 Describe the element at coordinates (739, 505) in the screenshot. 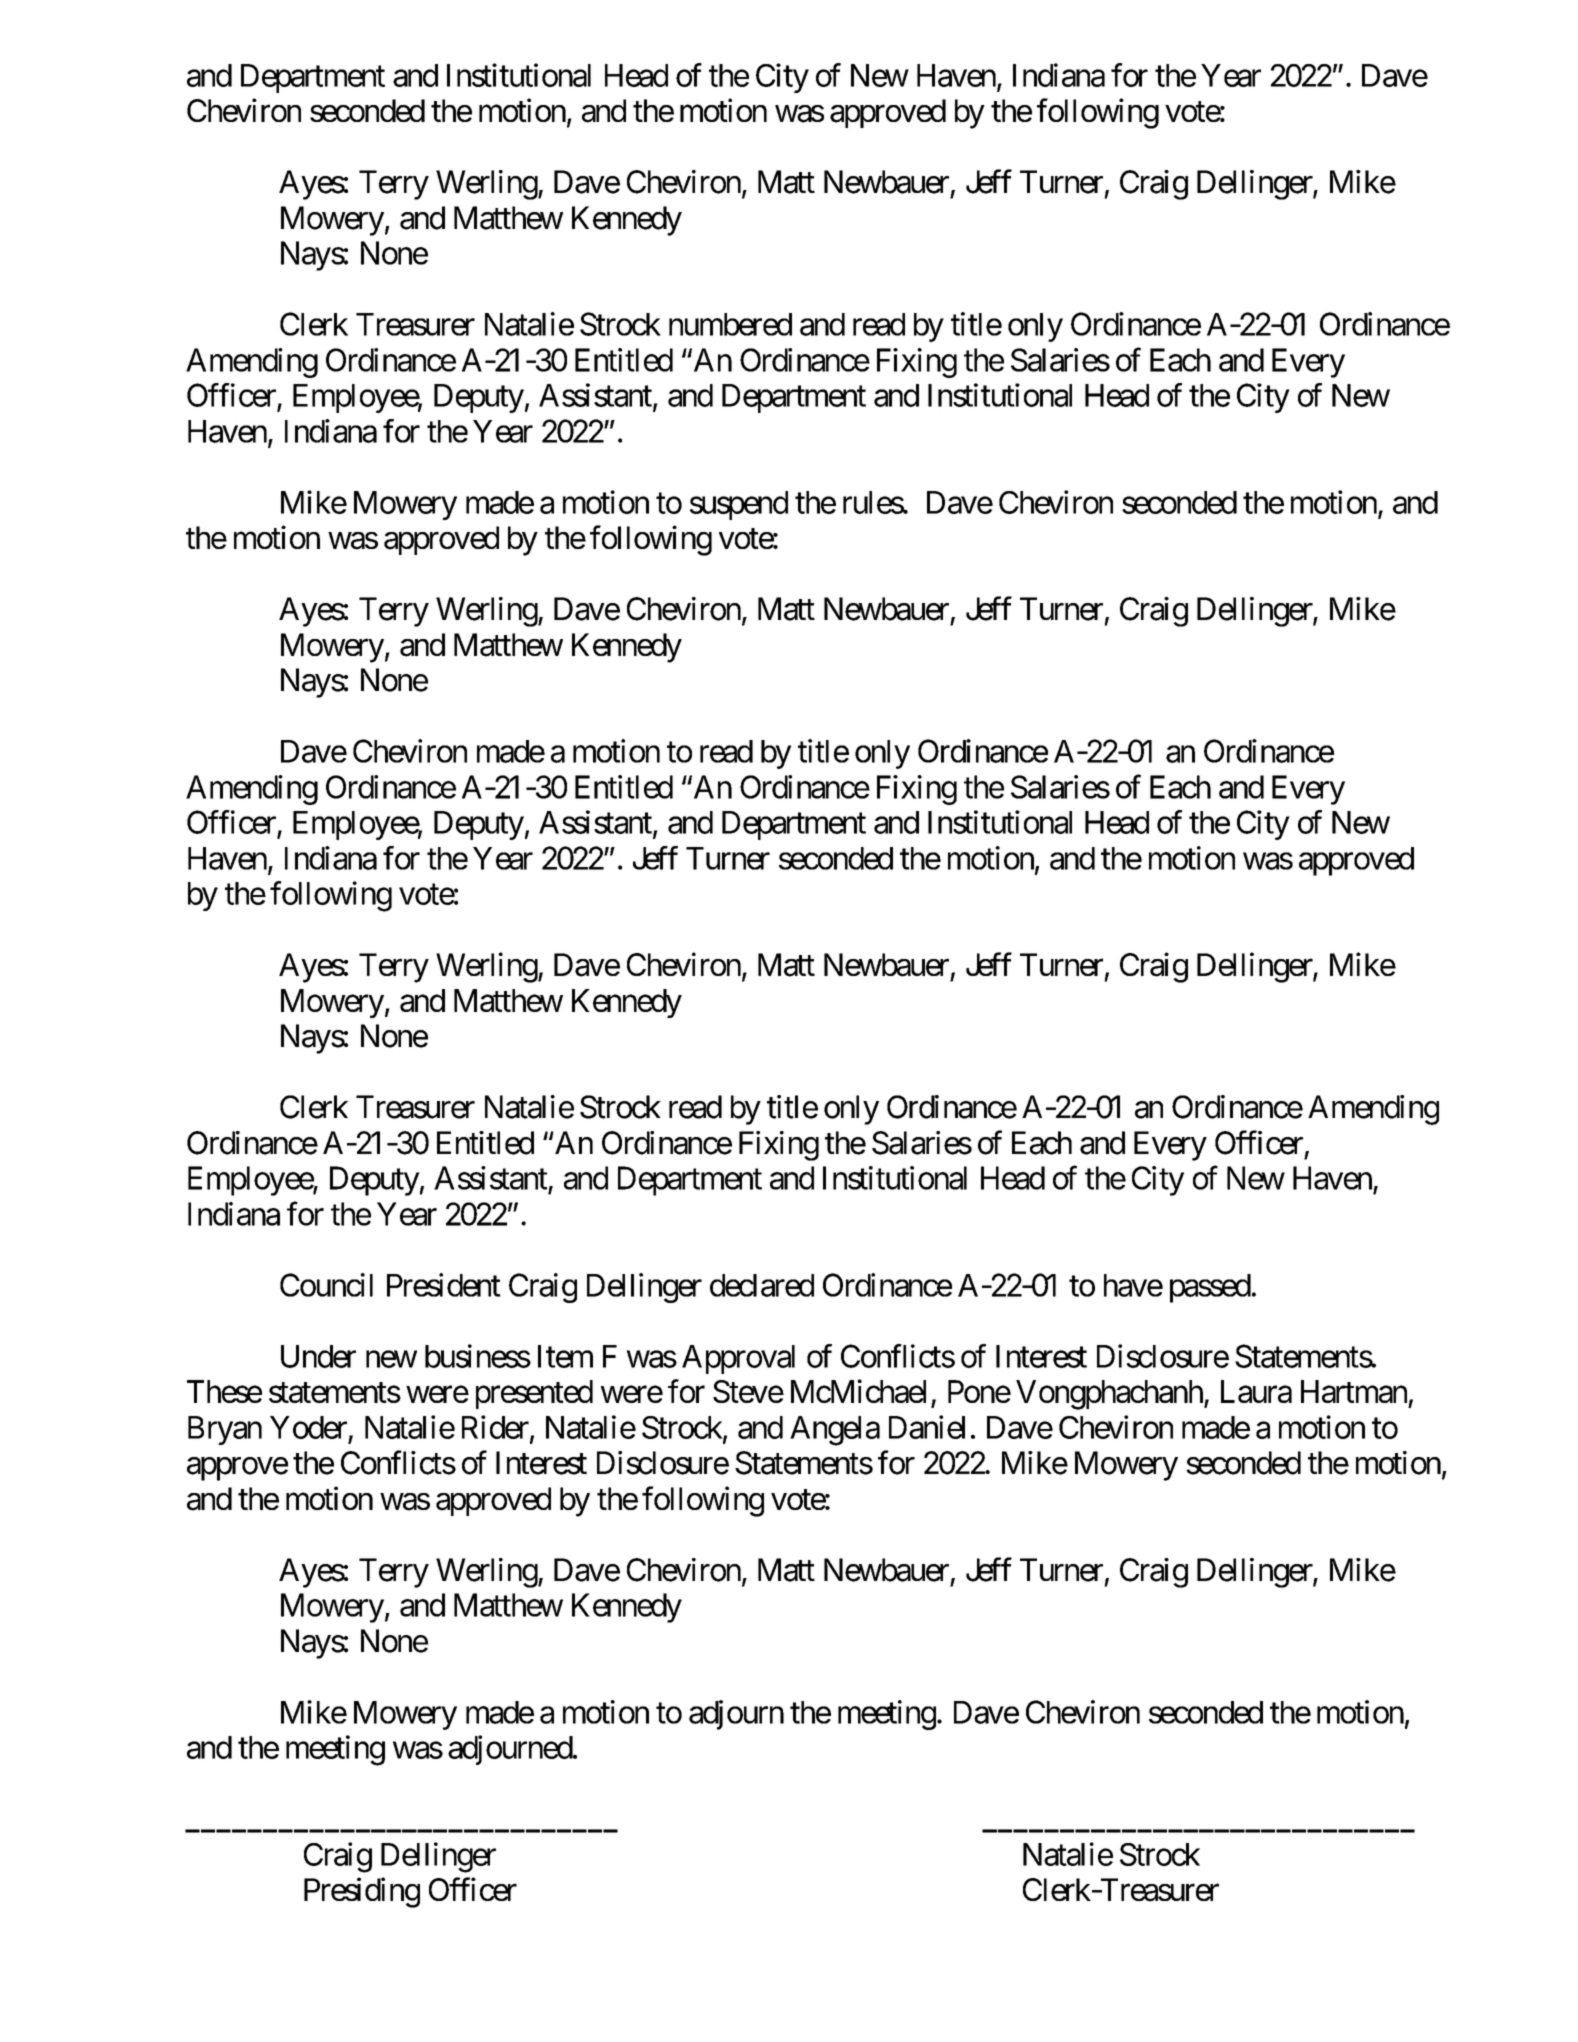

I see `suspend` at that location.
